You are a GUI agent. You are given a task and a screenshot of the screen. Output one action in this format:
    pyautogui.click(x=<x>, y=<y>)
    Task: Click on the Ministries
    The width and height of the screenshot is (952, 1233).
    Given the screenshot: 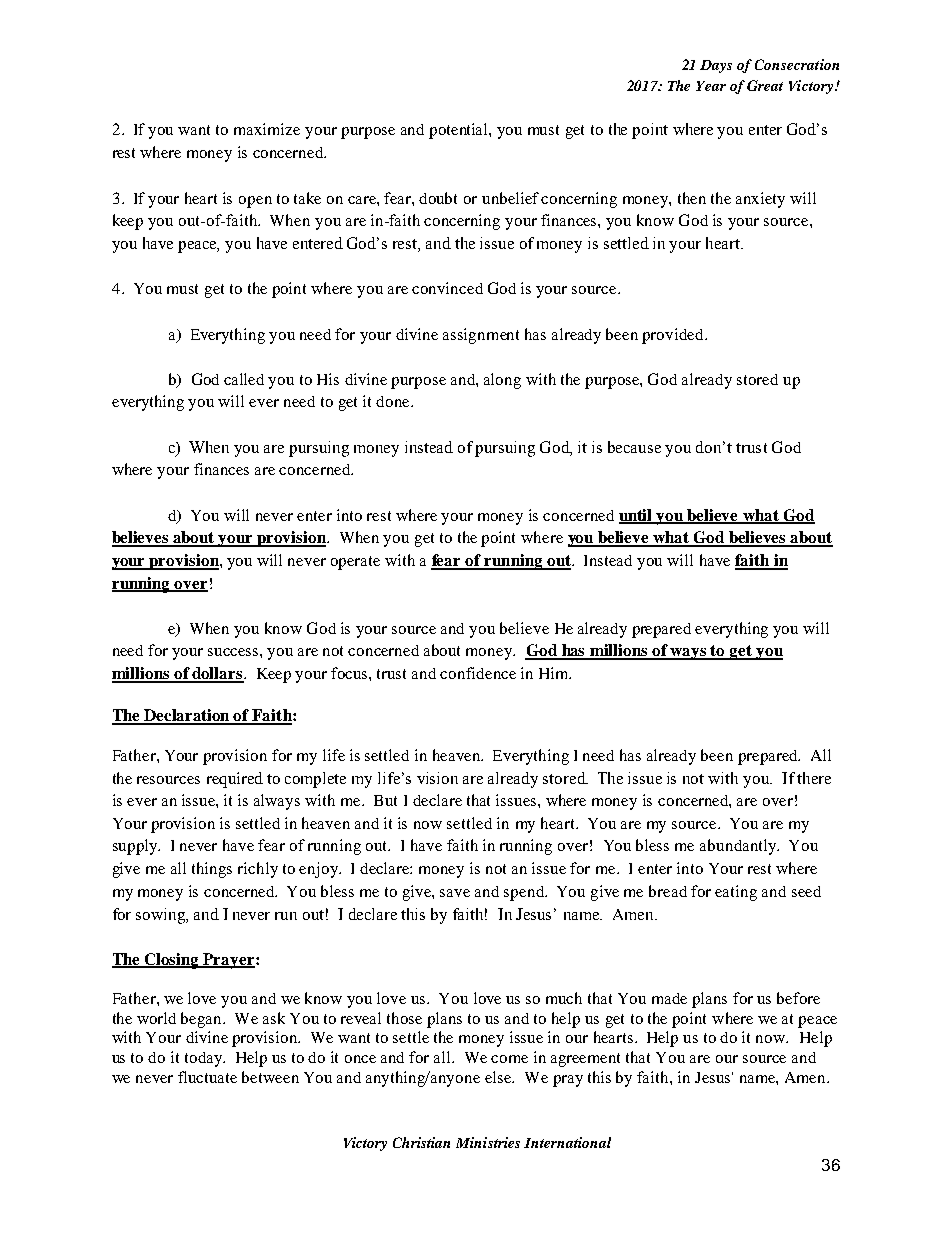 What is the action you would take?
    pyautogui.click(x=488, y=1142)
